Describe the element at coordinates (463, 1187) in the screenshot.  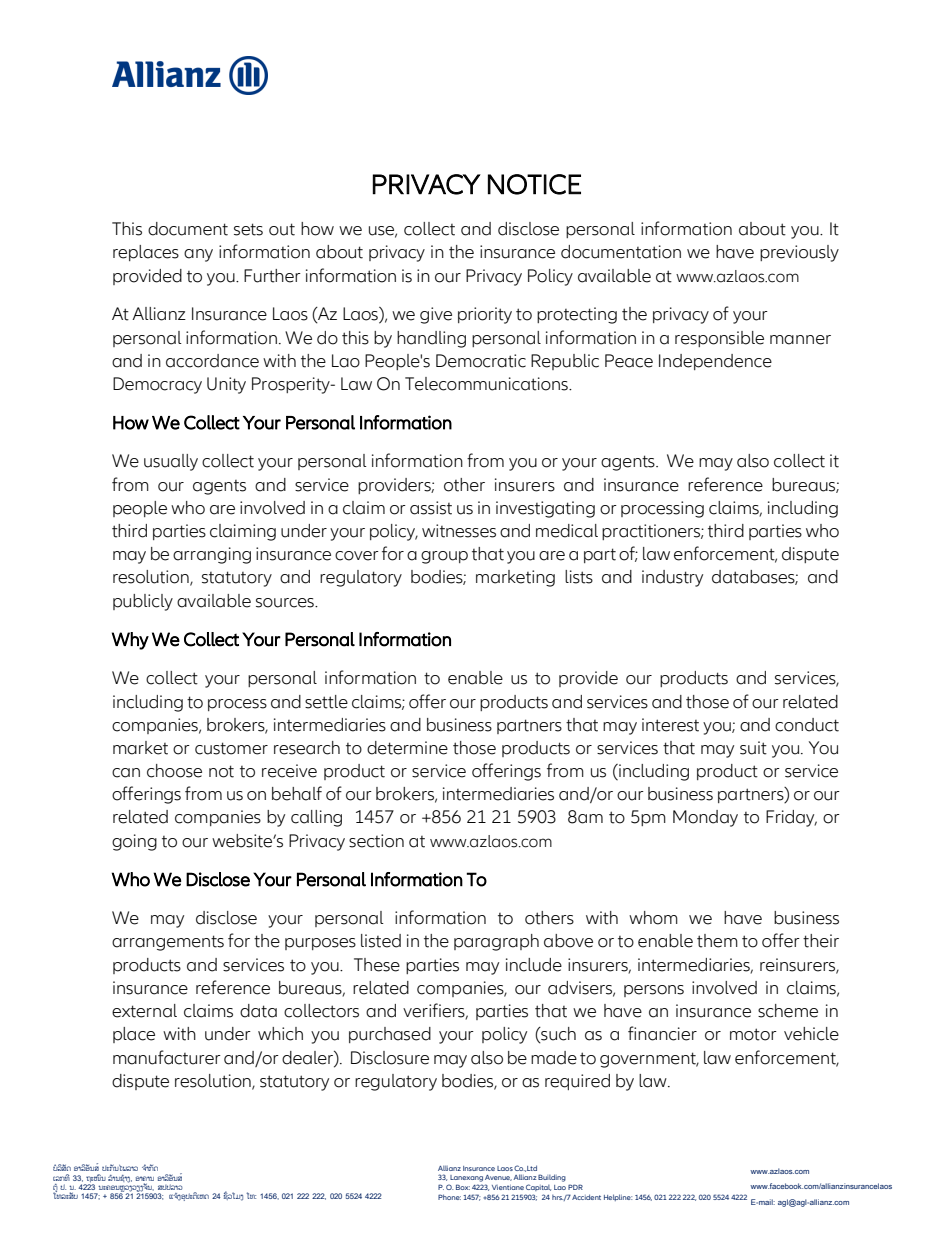
I see `Box` at that location.
